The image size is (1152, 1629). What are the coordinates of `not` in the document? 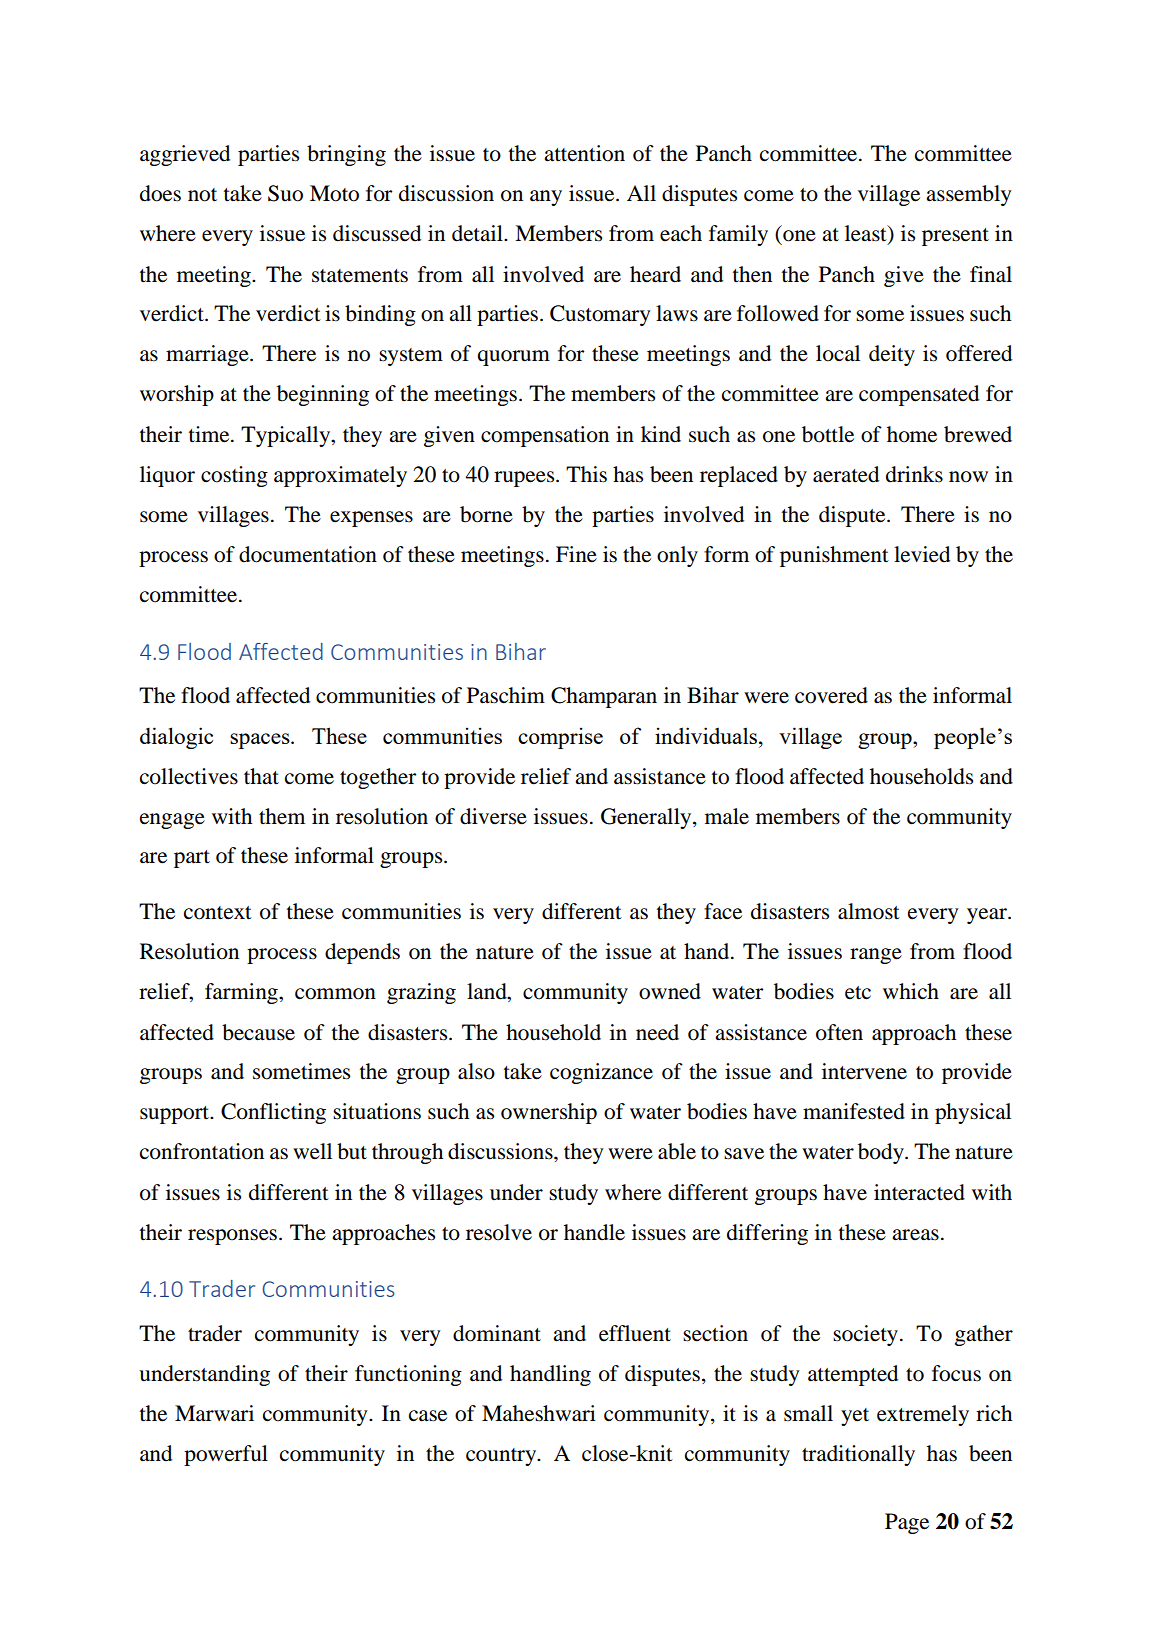 It's located at (202, 195).
